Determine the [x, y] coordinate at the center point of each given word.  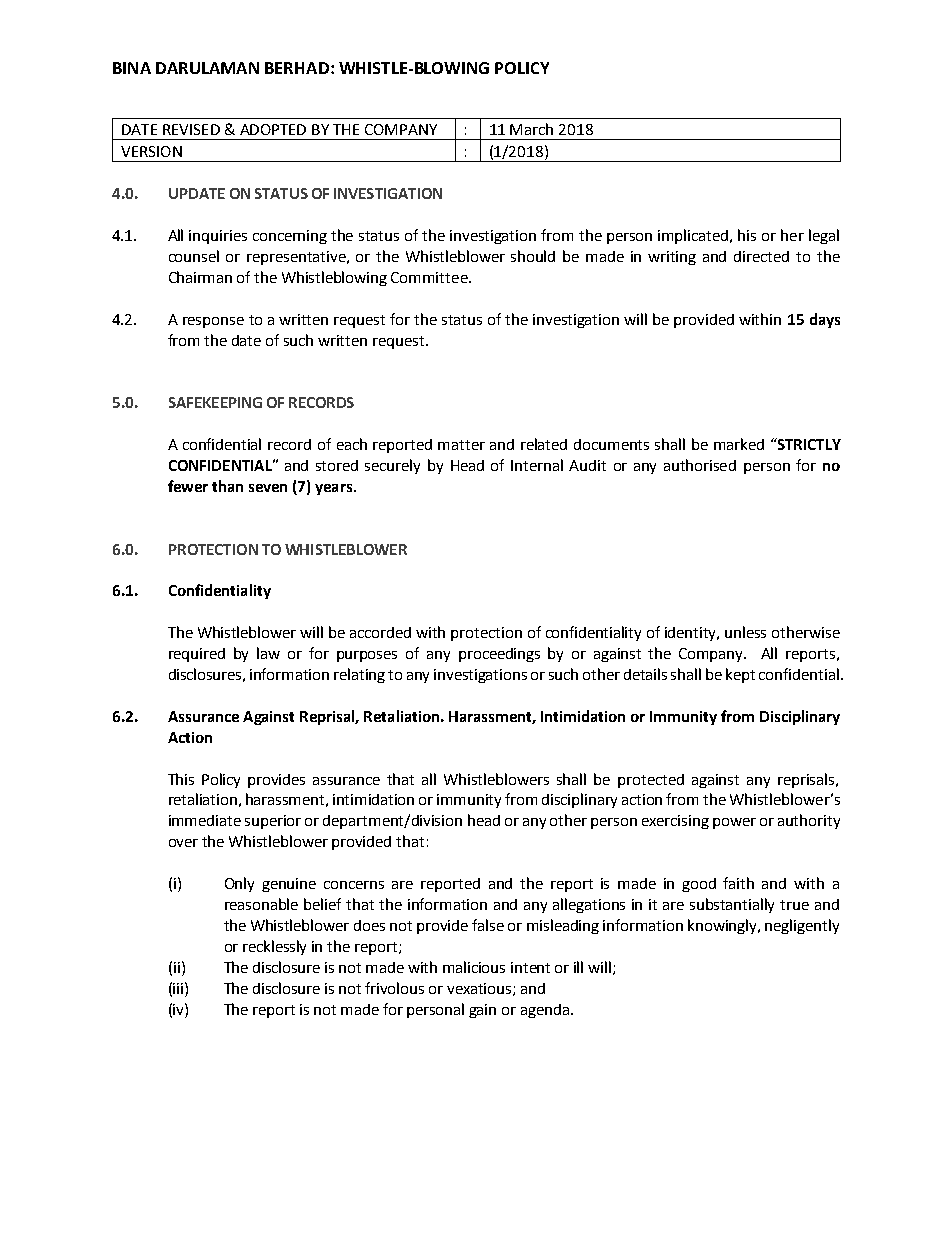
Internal [537, 465]
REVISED [191, 129]
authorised [700, 465]
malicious [474, 967]
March [531, 129]
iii [179, 988]
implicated [694, 236]
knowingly [724, 926]
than [227, 486]
